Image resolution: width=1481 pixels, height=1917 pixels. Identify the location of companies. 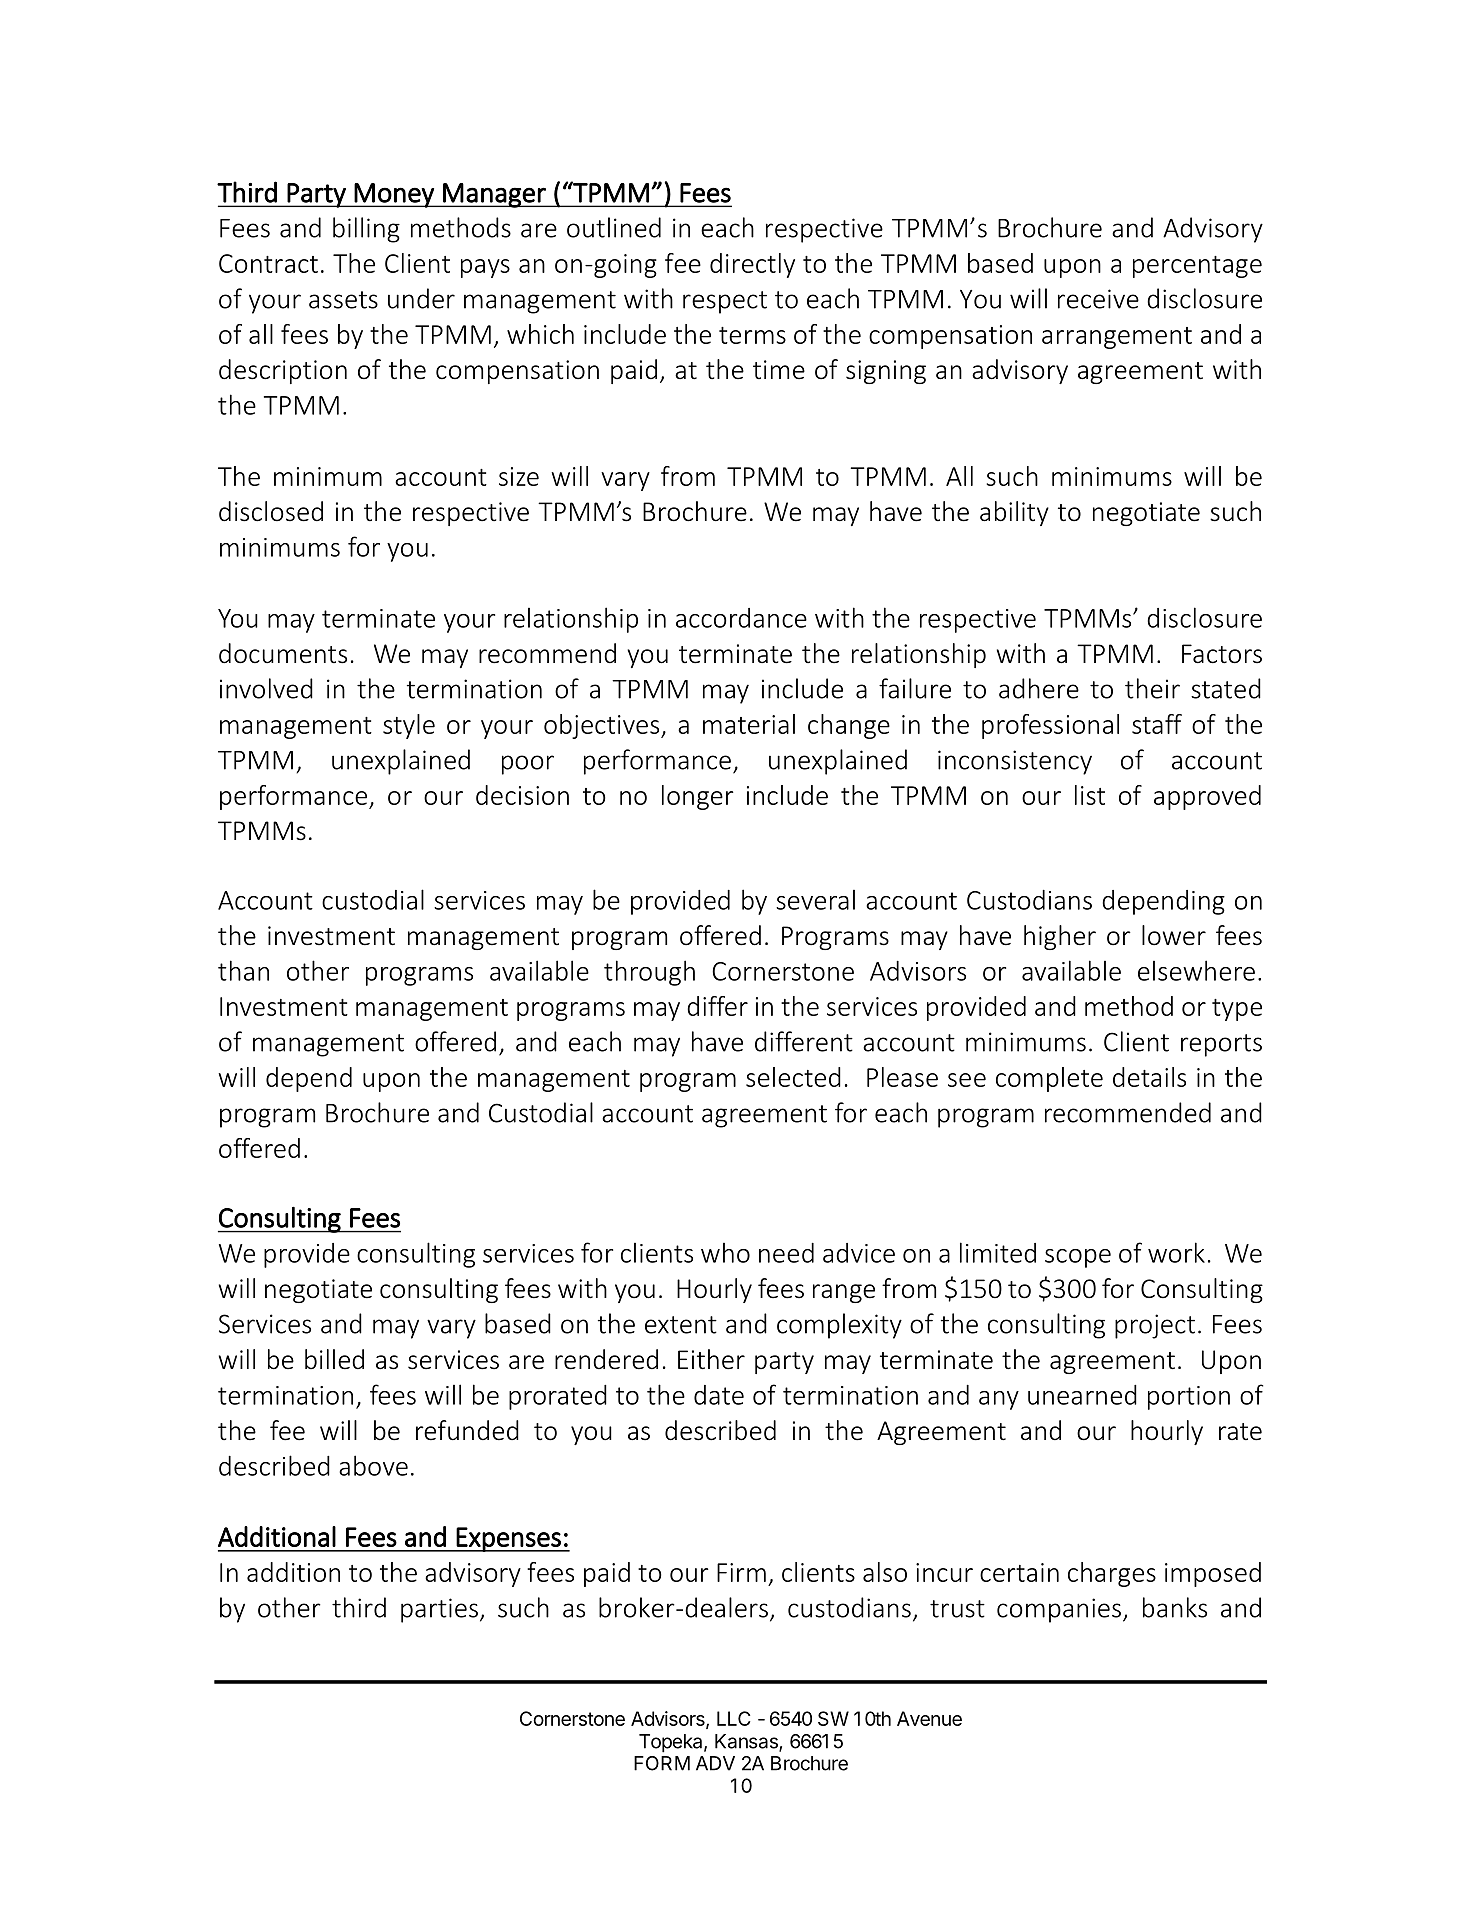
(1059, 1610).
